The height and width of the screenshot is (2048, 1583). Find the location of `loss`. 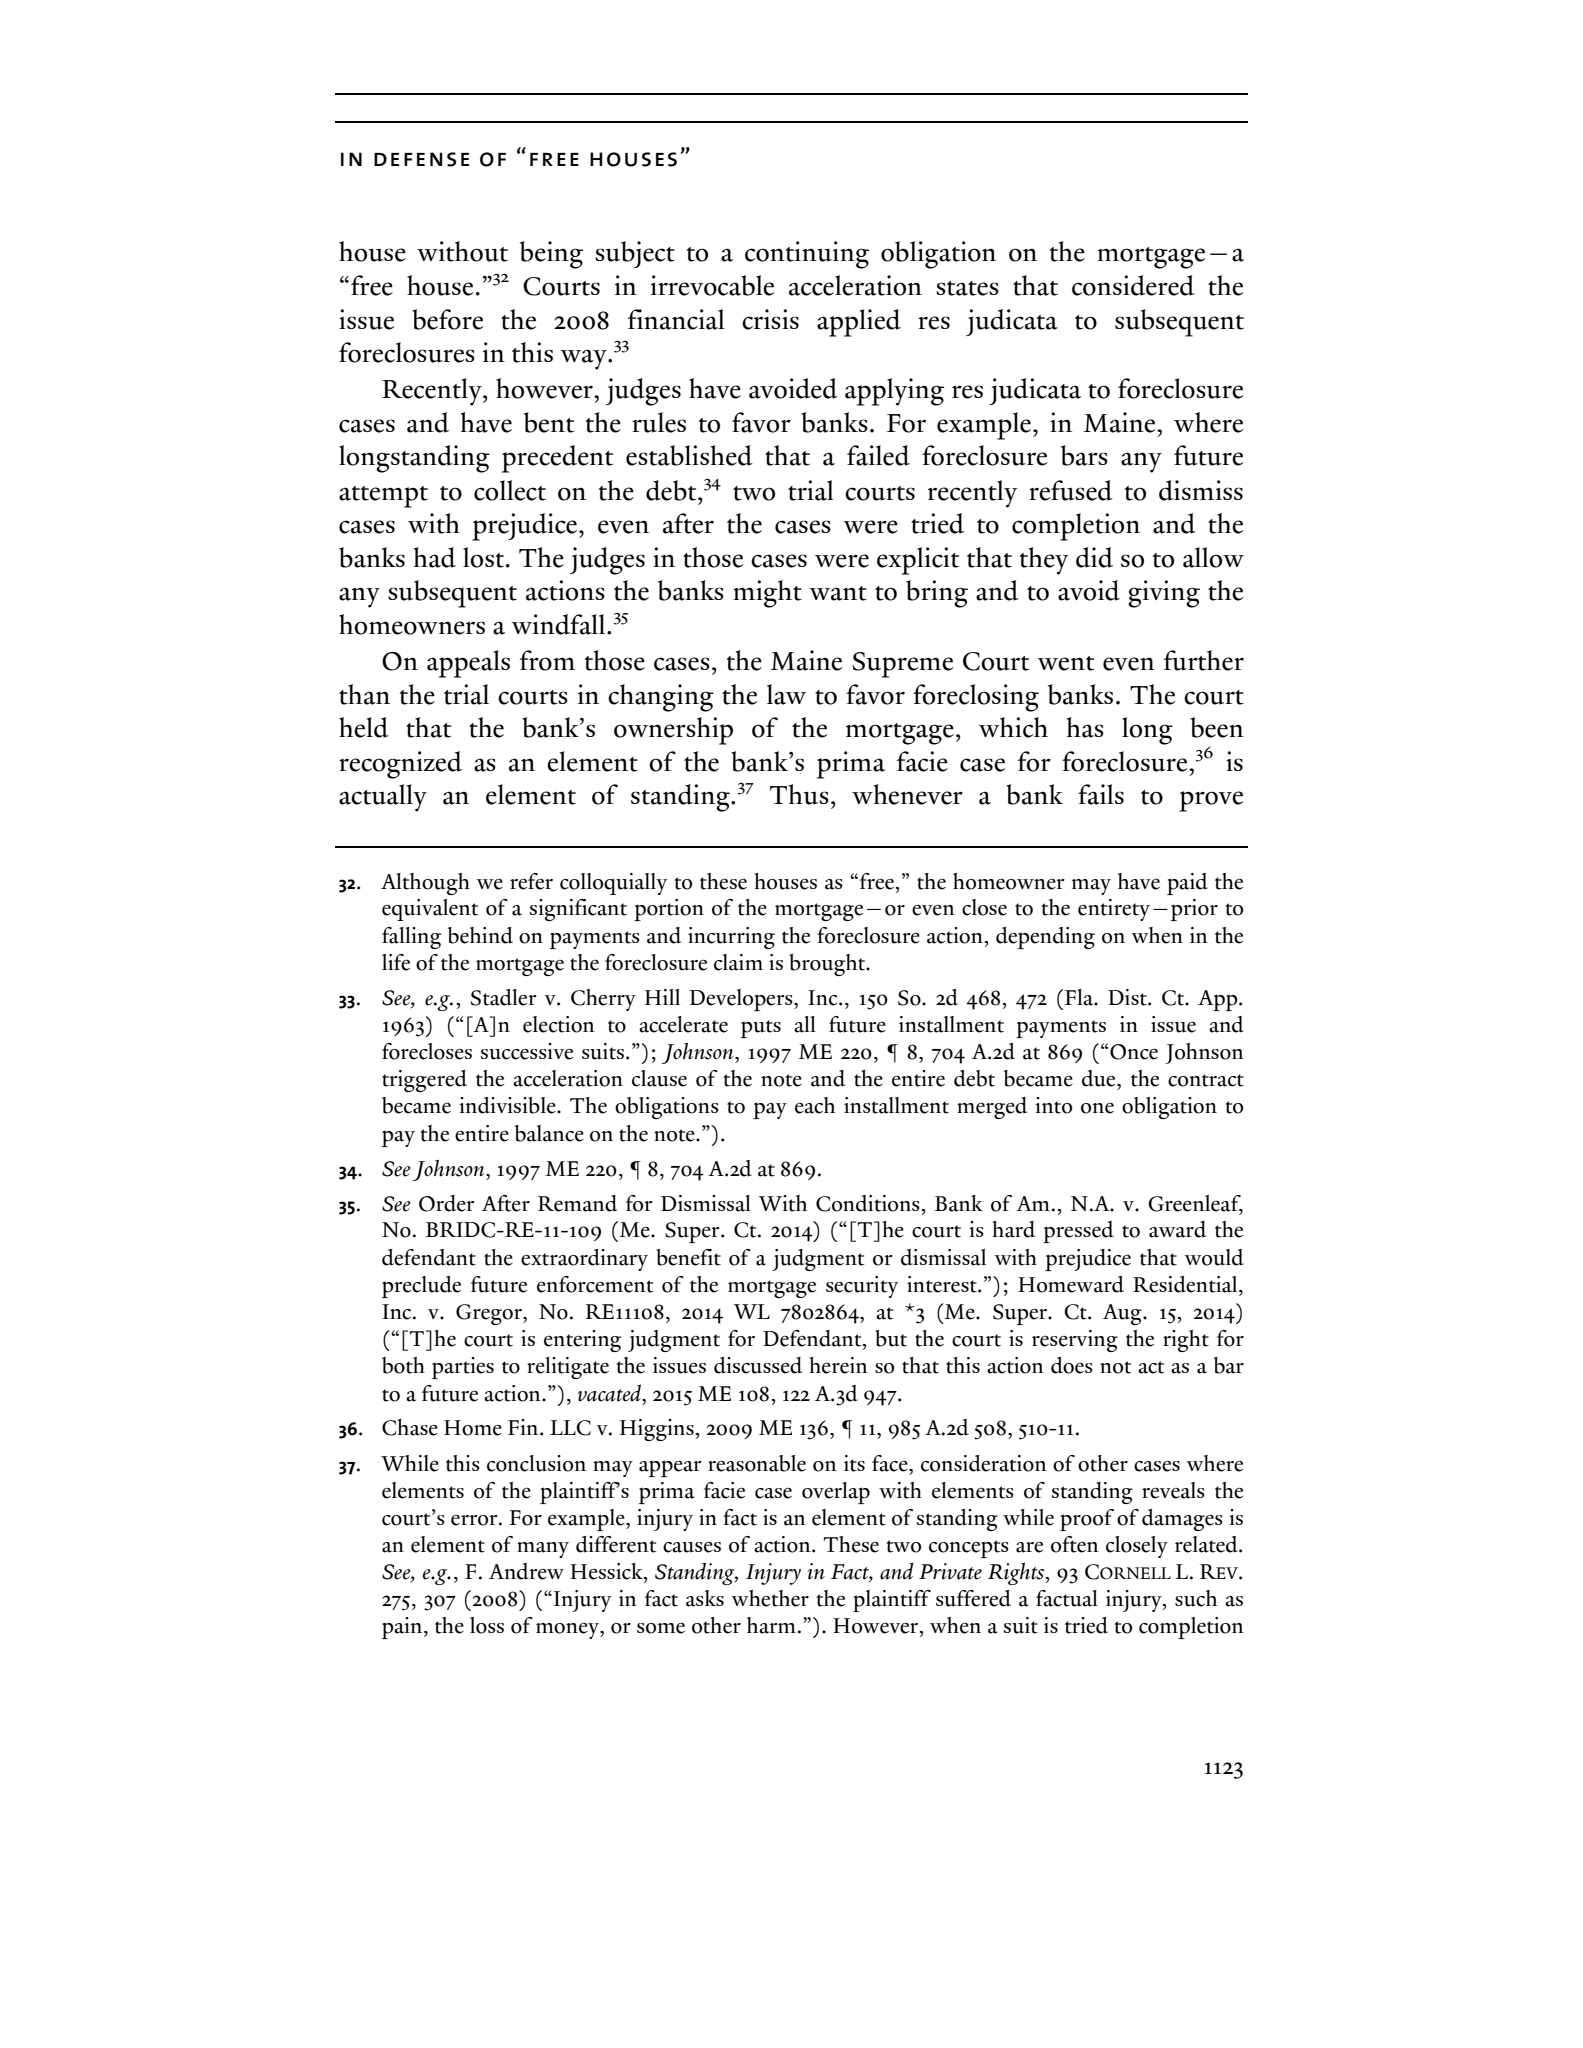

loss is located at coordinates (487, 1625).
